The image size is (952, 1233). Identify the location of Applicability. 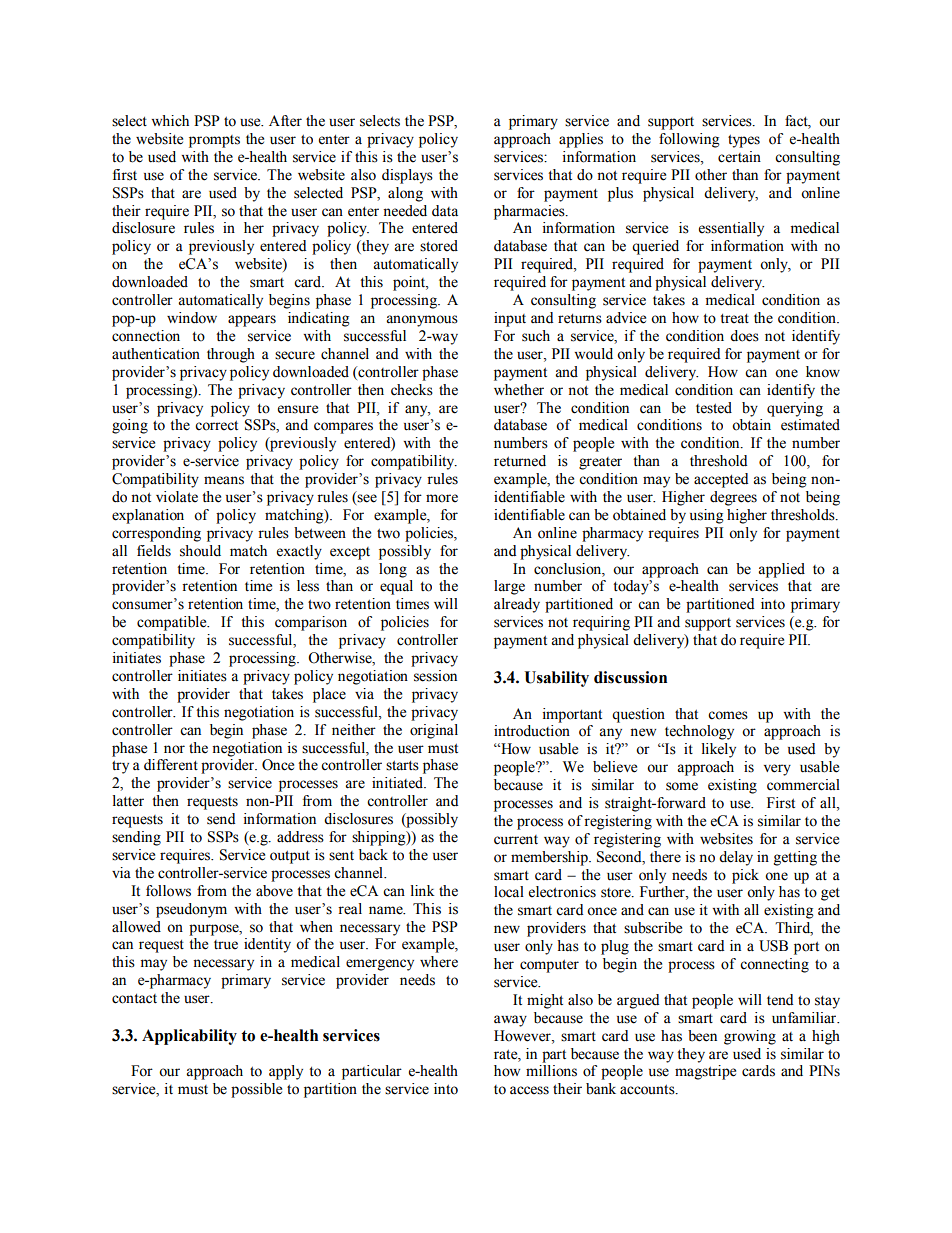
(189, 1037).
